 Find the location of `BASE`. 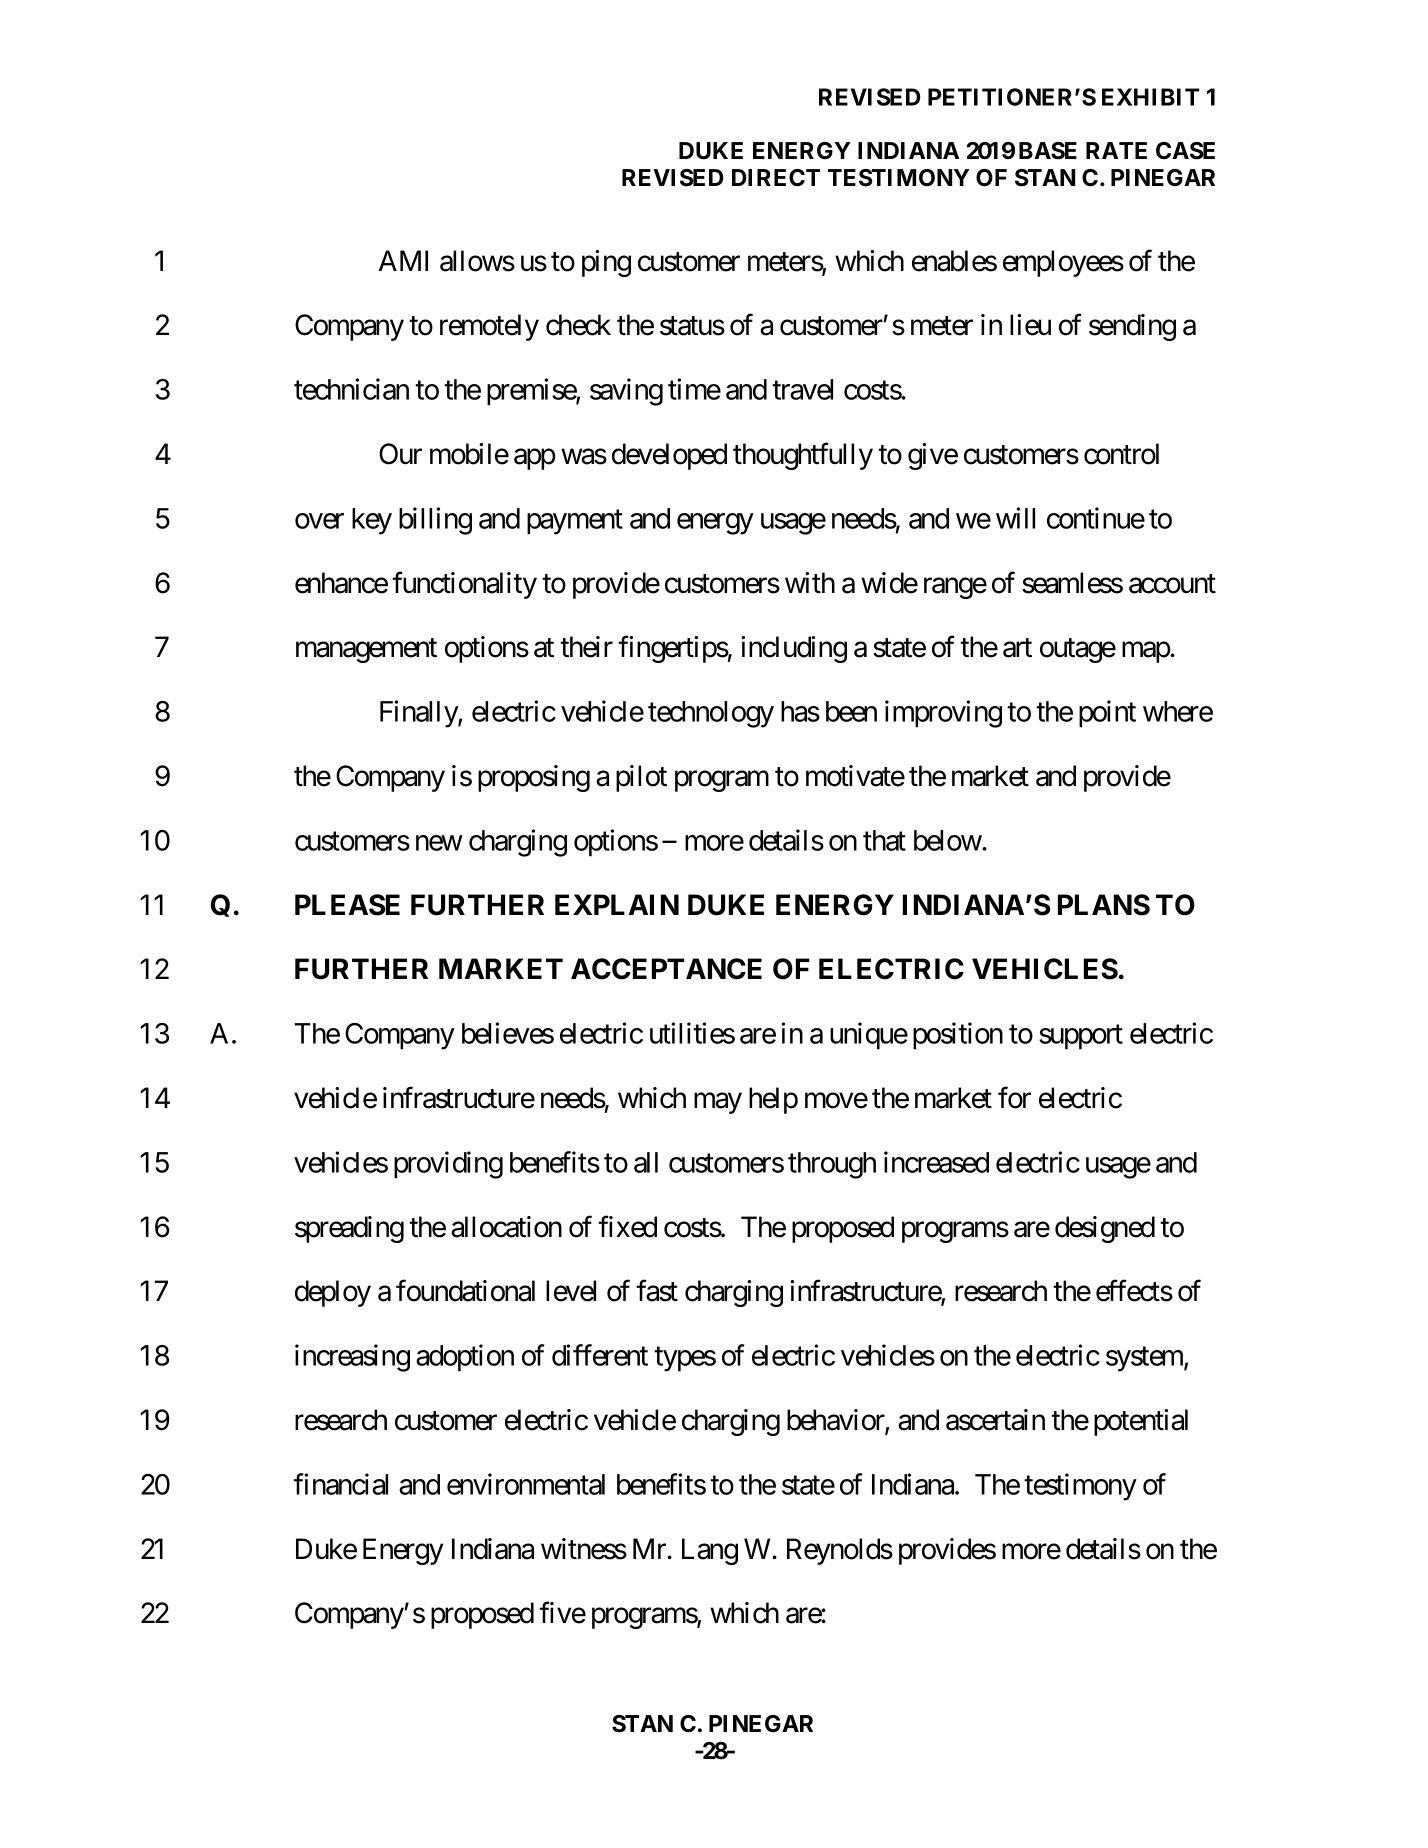

BASE is located at coordinates (1048, 151).
